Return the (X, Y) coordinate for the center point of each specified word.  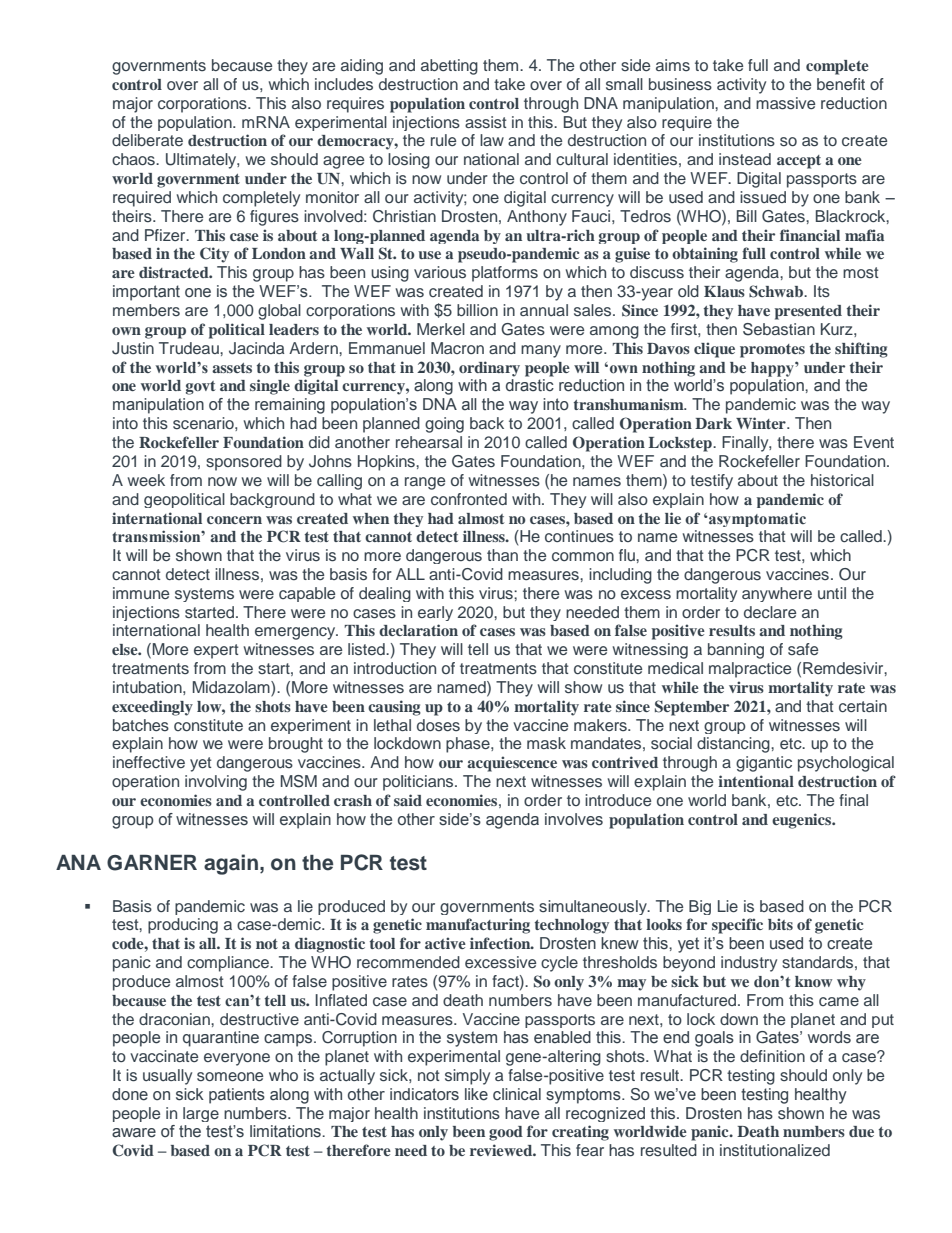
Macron (457, 348)
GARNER (152, 863)
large (201, 1114)
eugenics (803, 821)
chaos (134, 159)
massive (785, 103)
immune (141, 593)
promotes (772, 351)
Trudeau (190, 348)
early (435, 613)
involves (574, 819)
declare (770, 612)
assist (486, 122)
